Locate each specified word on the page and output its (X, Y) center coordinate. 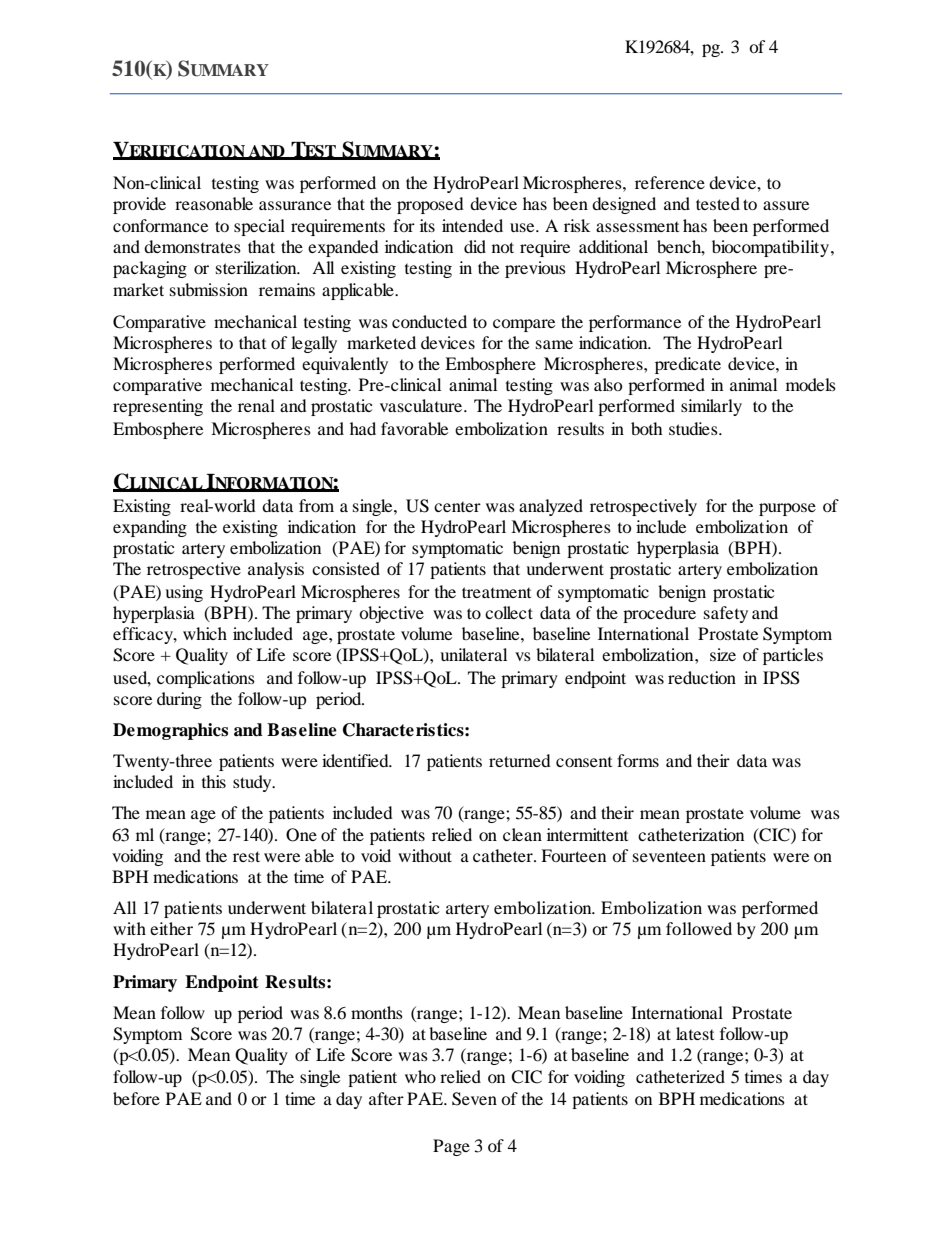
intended (472, 225)
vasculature (422, 405)
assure (786, 205)
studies (694, 428)
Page (451, 1147)
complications (206, 679)
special (259, 227)
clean (522, 834)
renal (256, 405)
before (136, 1098)
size (723, 654)
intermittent (587, 834)
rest (246, 856)
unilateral (473, 654)
